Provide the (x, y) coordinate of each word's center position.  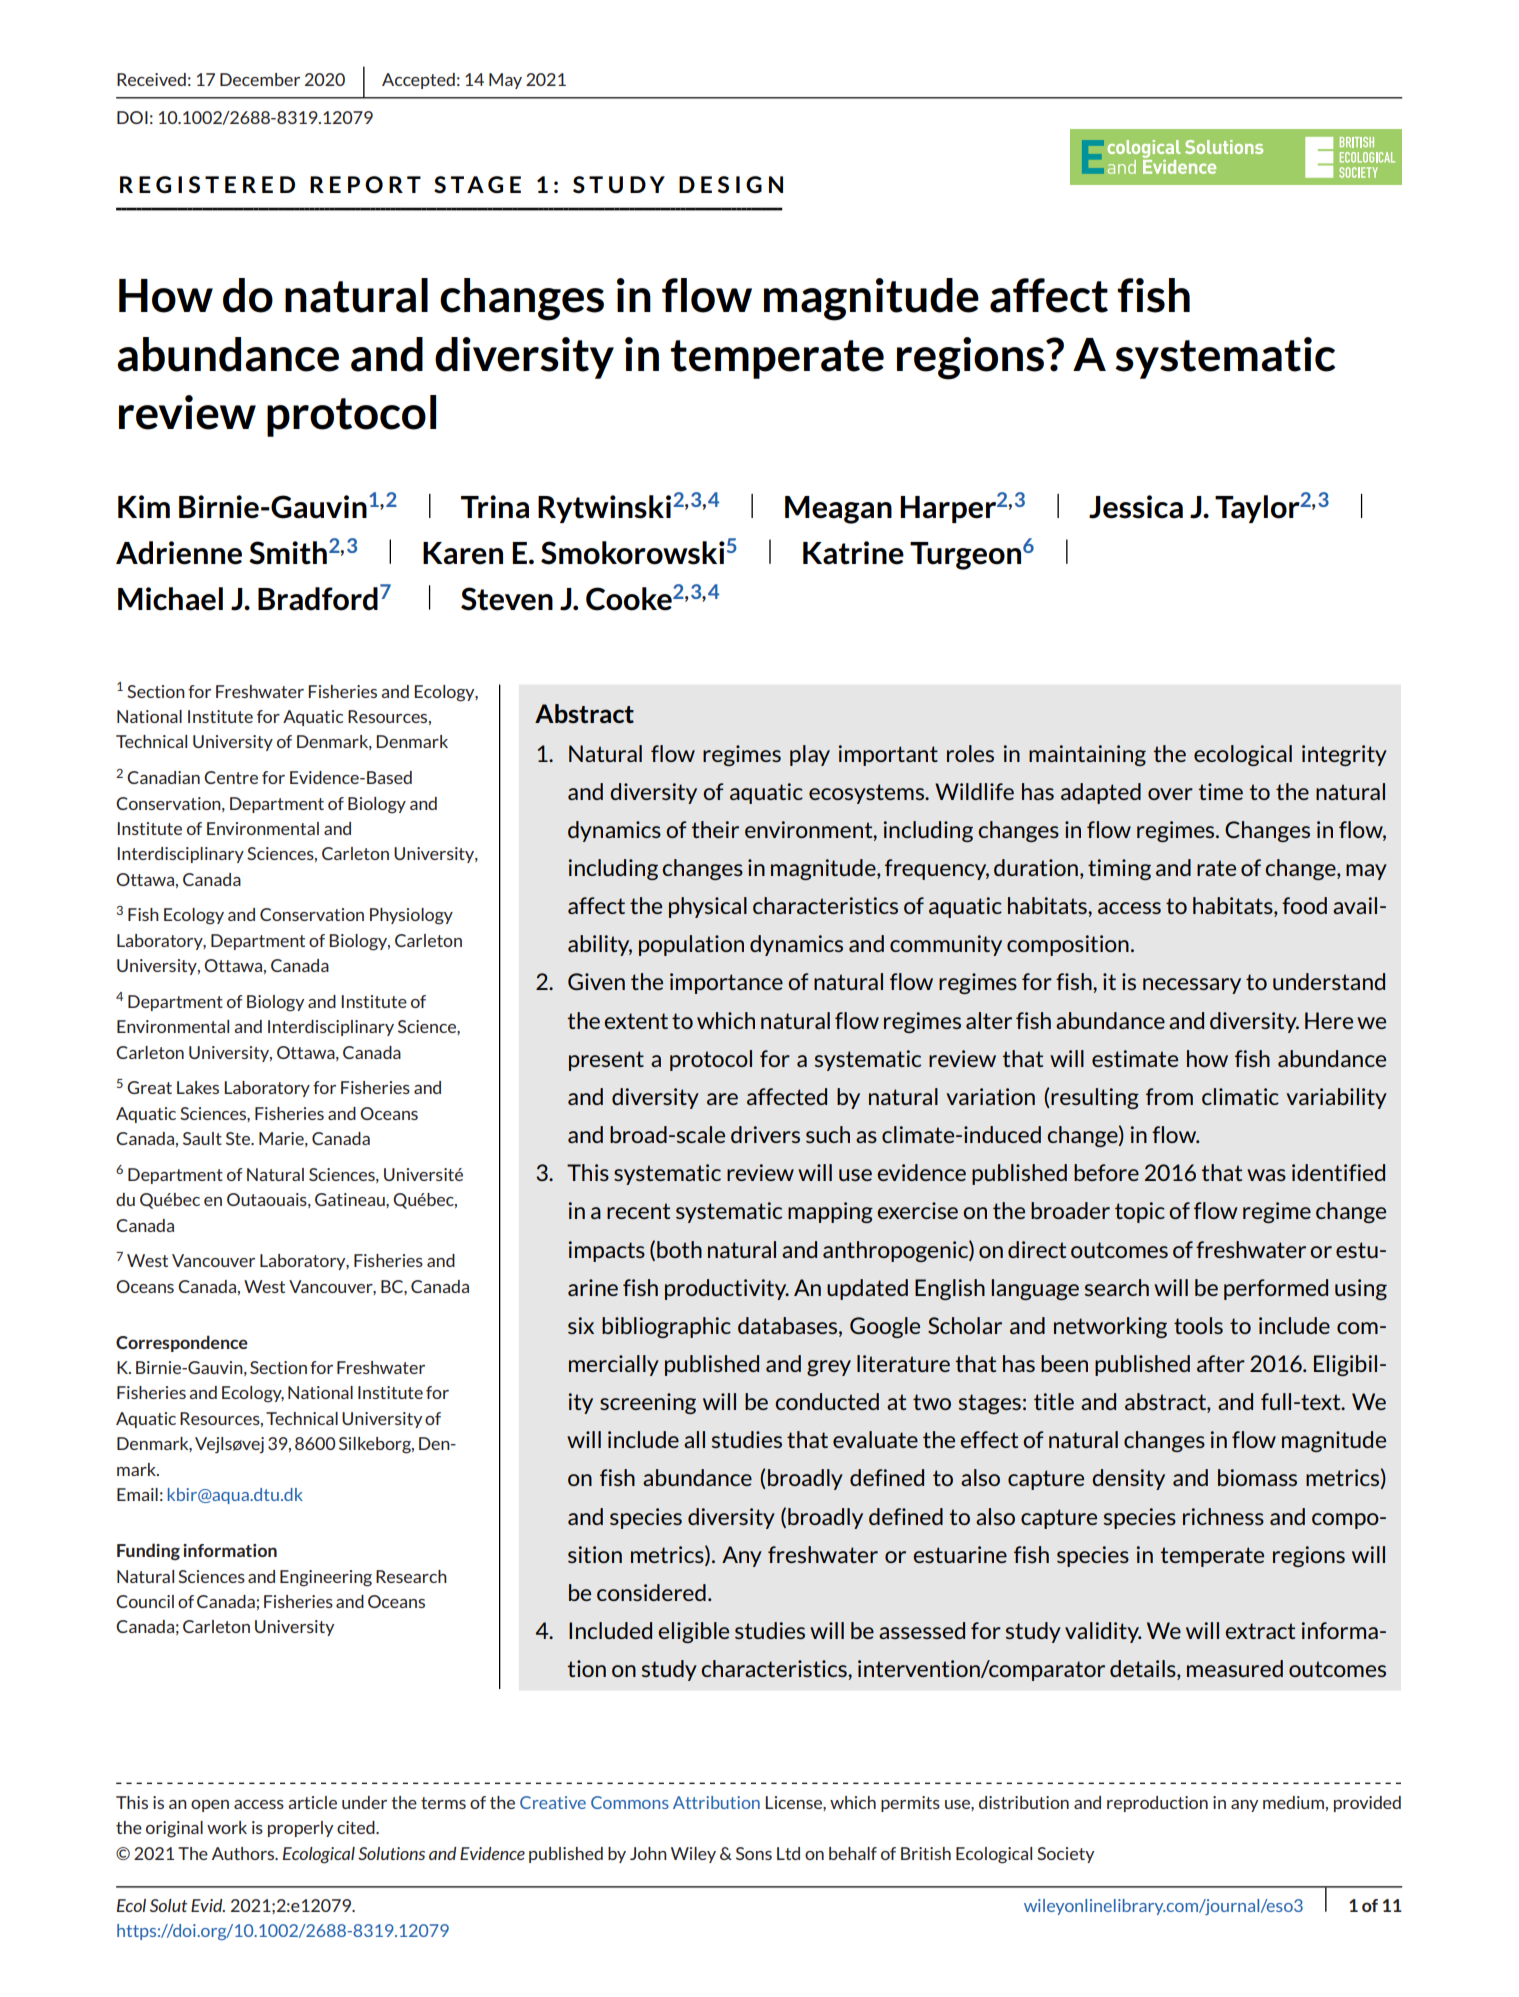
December (260, 79)
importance (726, 983)
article (312, 1802)
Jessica (1136, 507)
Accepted (418, 81)
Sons (754, 1853)
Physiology (411, 916)
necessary (1192, 986)
